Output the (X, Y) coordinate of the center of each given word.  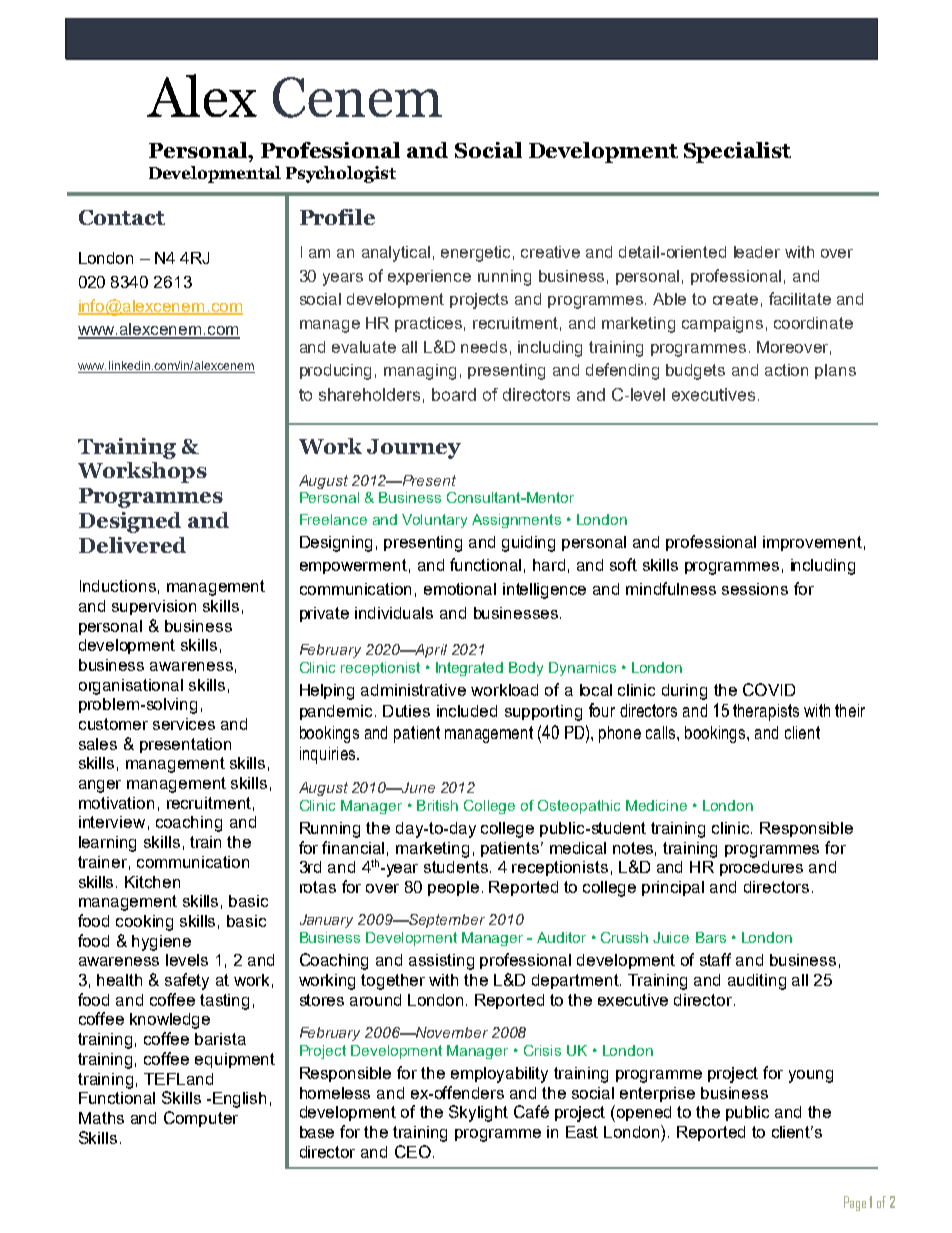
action (786, 370)
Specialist (737, 152)
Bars (711, 937)
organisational (131, 687)
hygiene (161, 943)
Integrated (469, 669)
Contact (122, 217)
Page (855, 1203)
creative (550, 252)
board (454, 394)
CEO (413, 1151)
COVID (769, 689)
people (453, 888)
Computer (201, 1119)
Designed (130, 522)
